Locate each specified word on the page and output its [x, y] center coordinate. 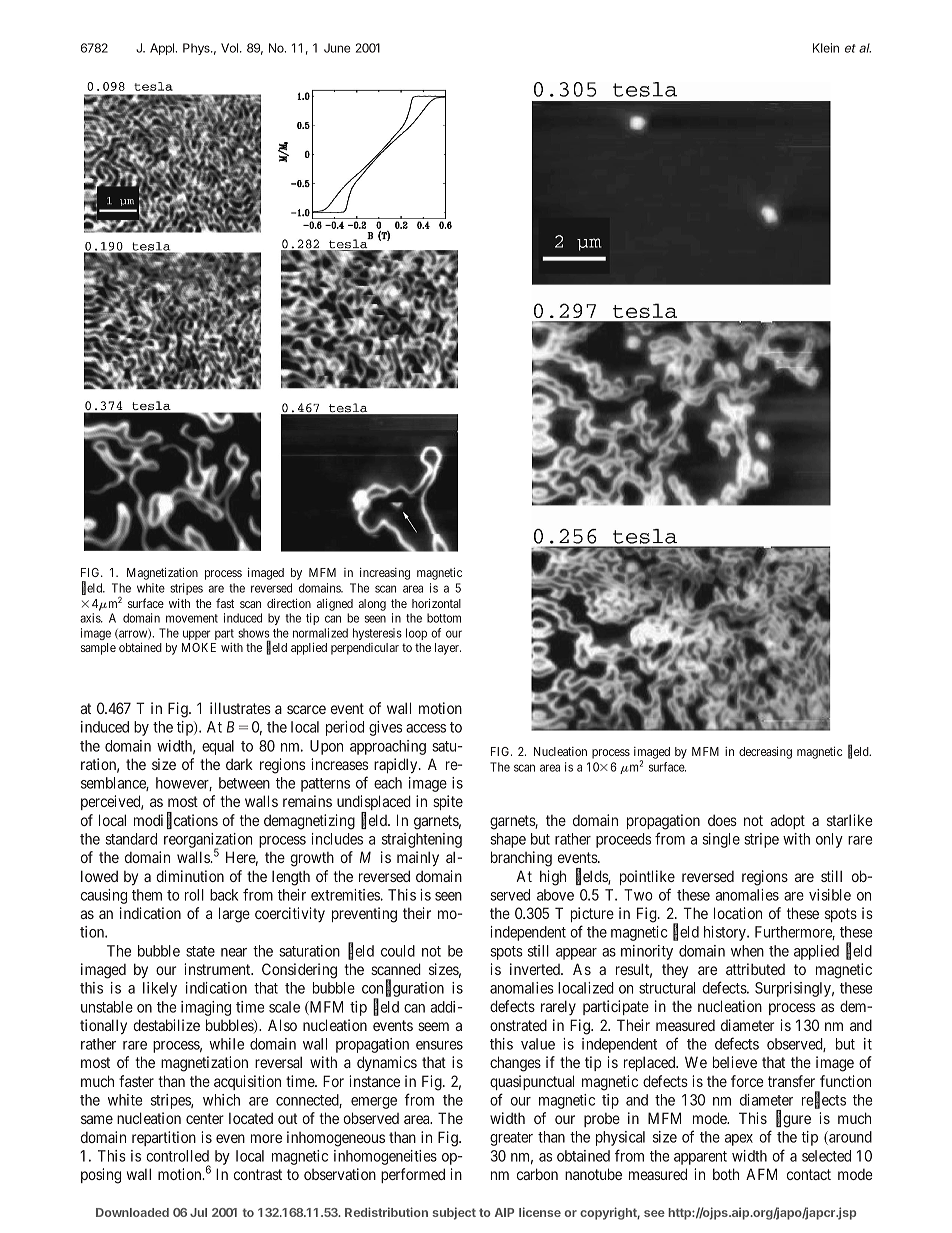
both [726, 1174]
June [337, 48]
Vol [231, 48]
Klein [826, 48]
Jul [198, 1212]
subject [454, 1213]
